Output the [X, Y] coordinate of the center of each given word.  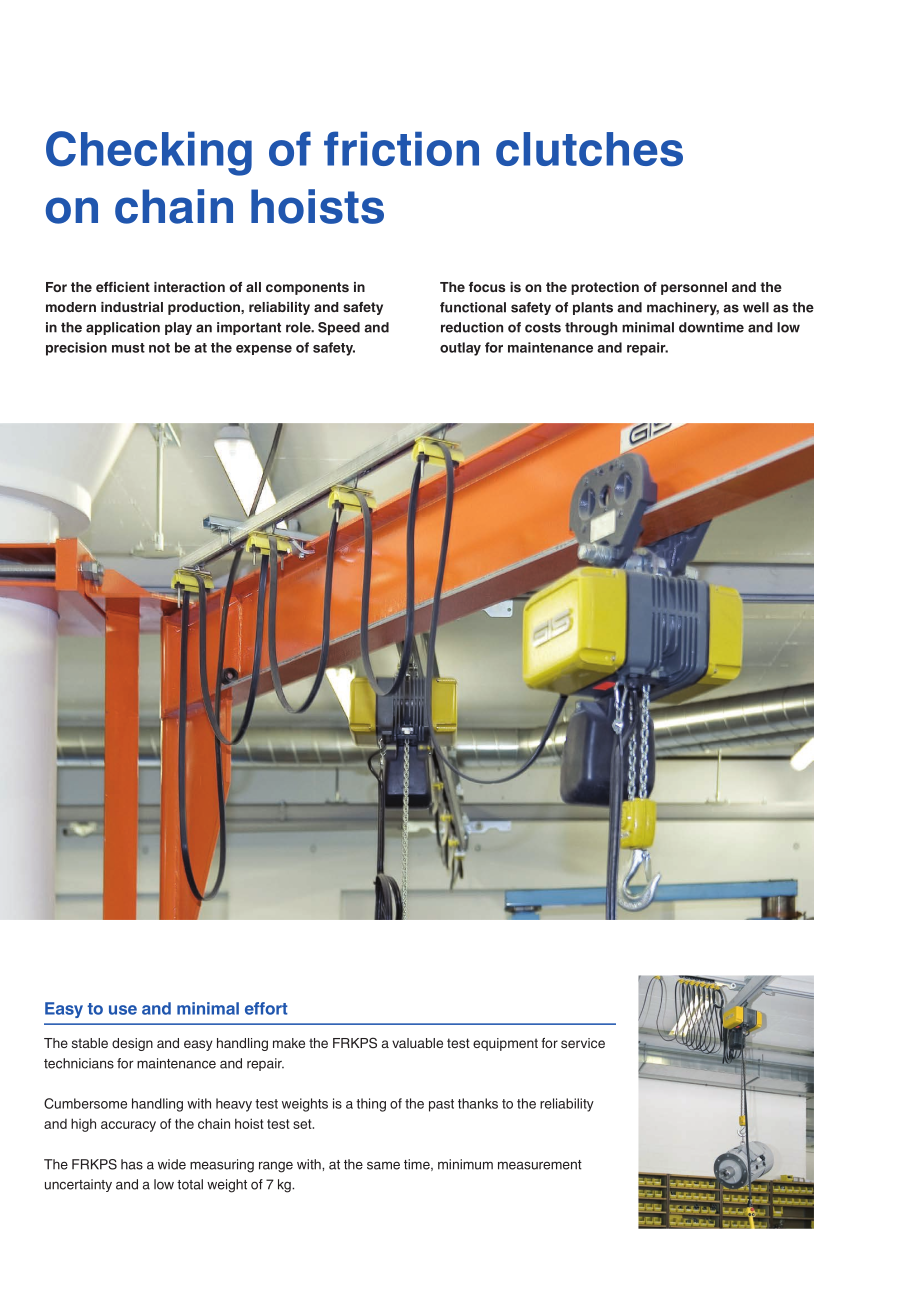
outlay [460, 349]
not [159, 348]
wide [172, 1164]
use [123, 1010]
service [583, 1043]
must [128, 348]
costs [543, 328]
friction [401, 148]
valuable [417, 1043]
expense [264, 350]
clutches [589, 149]
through [591, 329]
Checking [149, 153]
